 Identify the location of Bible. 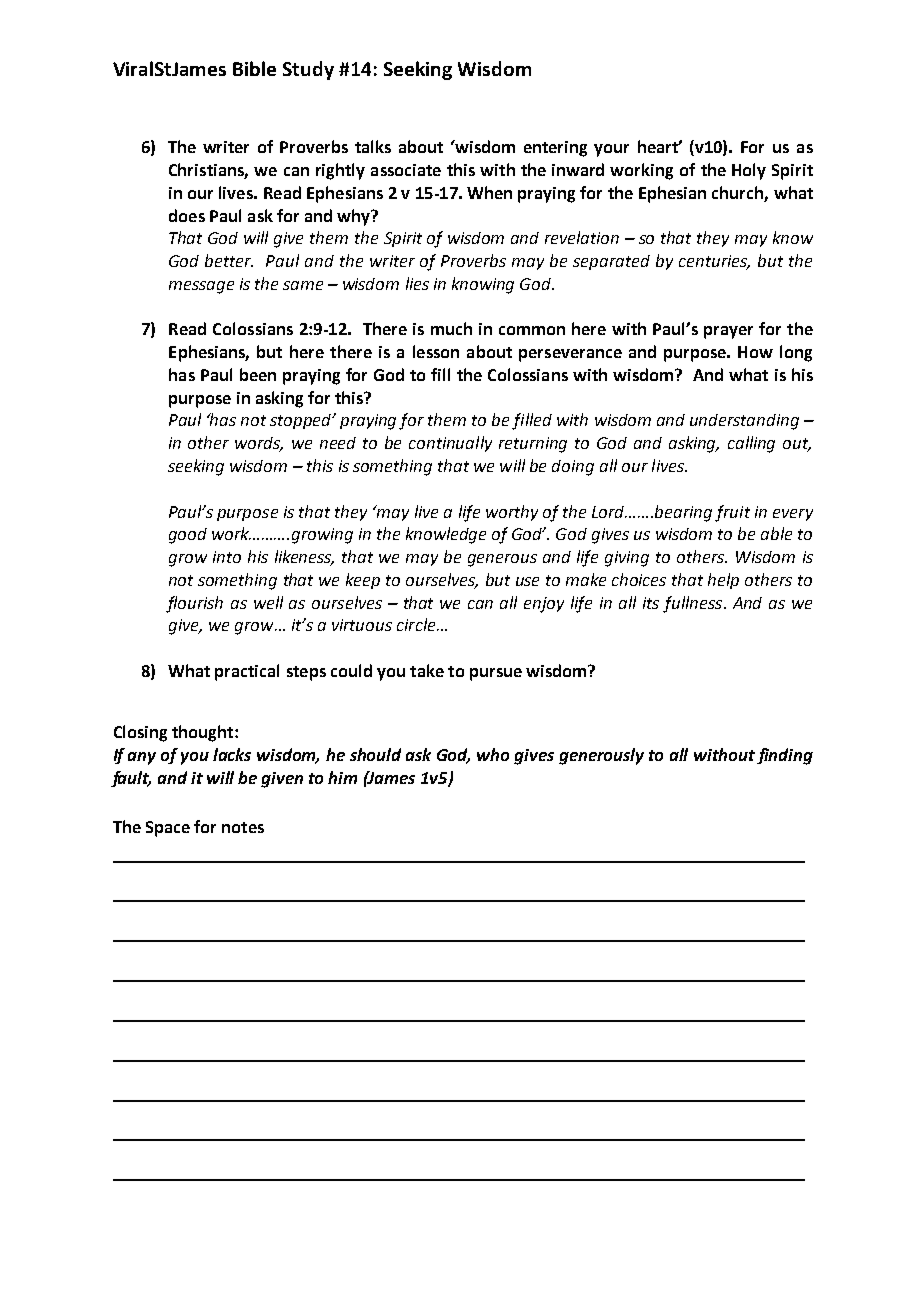
(254, 68).
